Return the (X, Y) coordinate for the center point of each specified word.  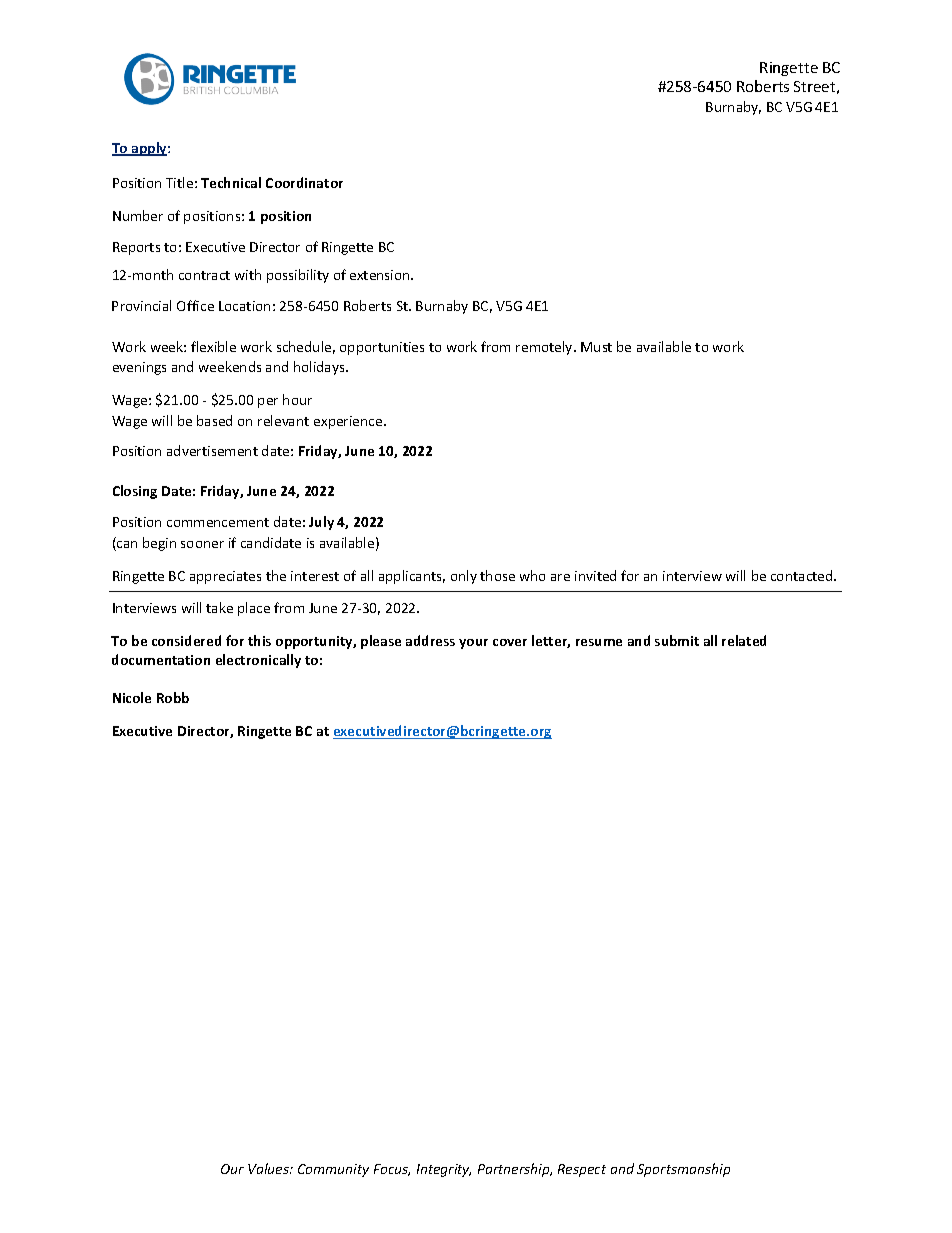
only (464, 577)
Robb (173, 697)
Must (596, 347)
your (473, 644)
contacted (803, 575)
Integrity (444, 1170)
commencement (218, 522)
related (744, 640)
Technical (231, 182)
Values (269, 1168)
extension (381, 275)
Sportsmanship (683, 1170)
